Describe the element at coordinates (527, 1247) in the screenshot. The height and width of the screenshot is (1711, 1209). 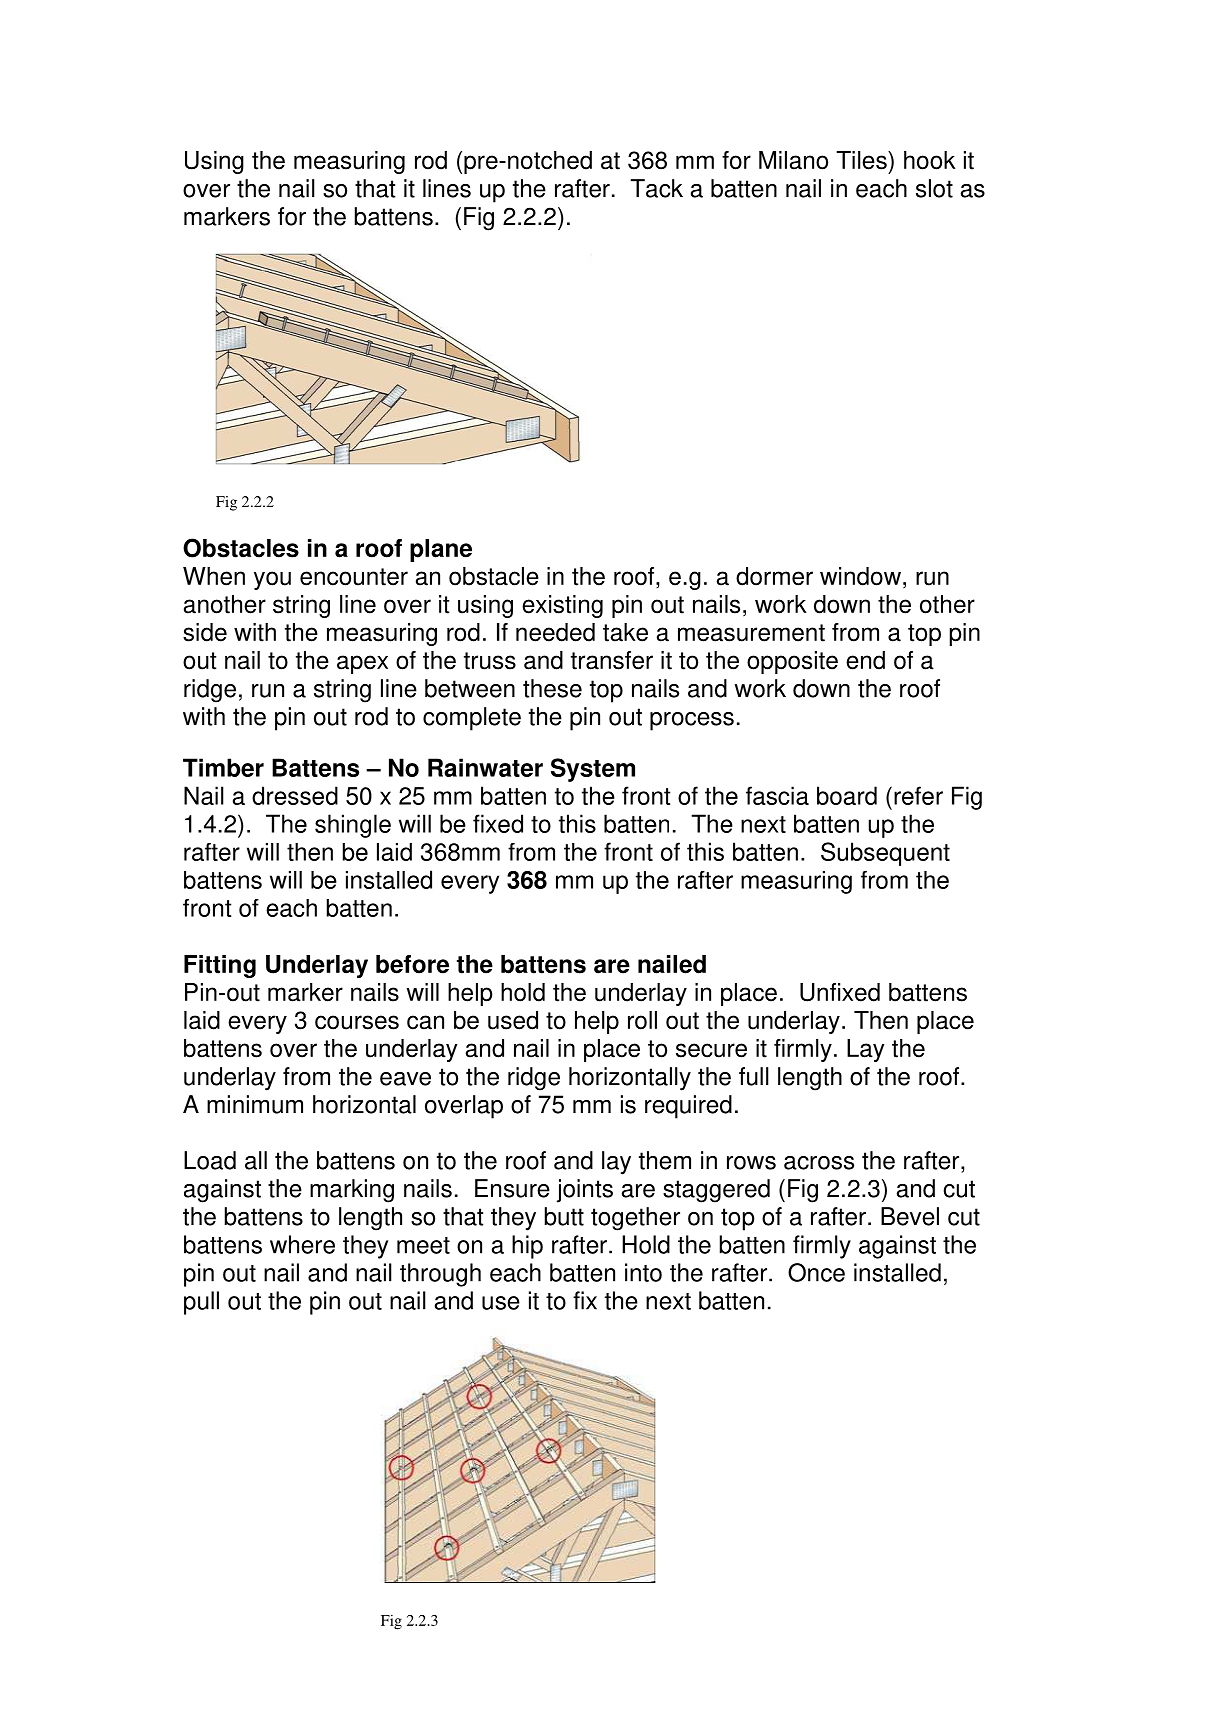
I see `hip` at that location.
